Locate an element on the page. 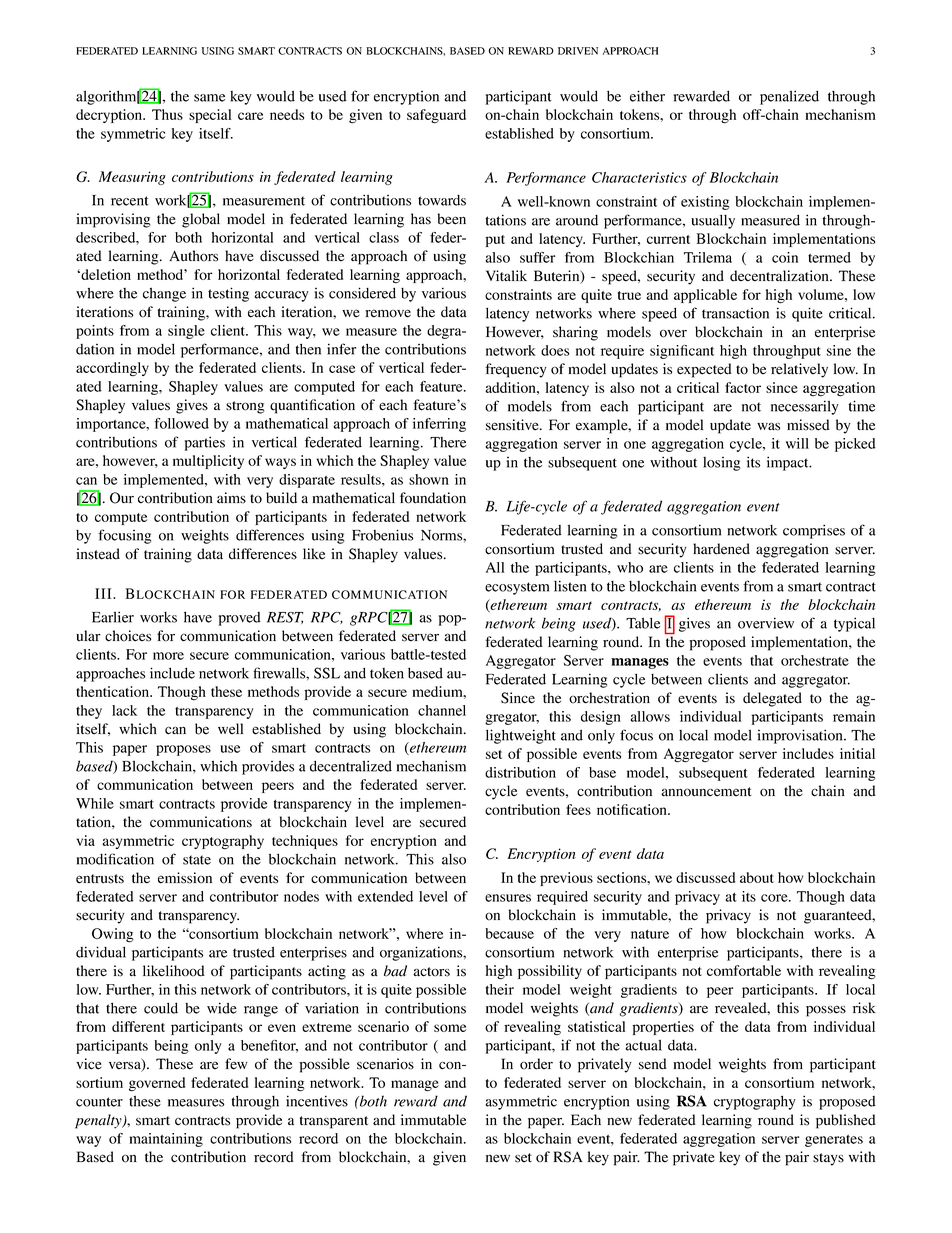 This page has width=952, height=1233. safeguard is located at coordinates (436, 116).
